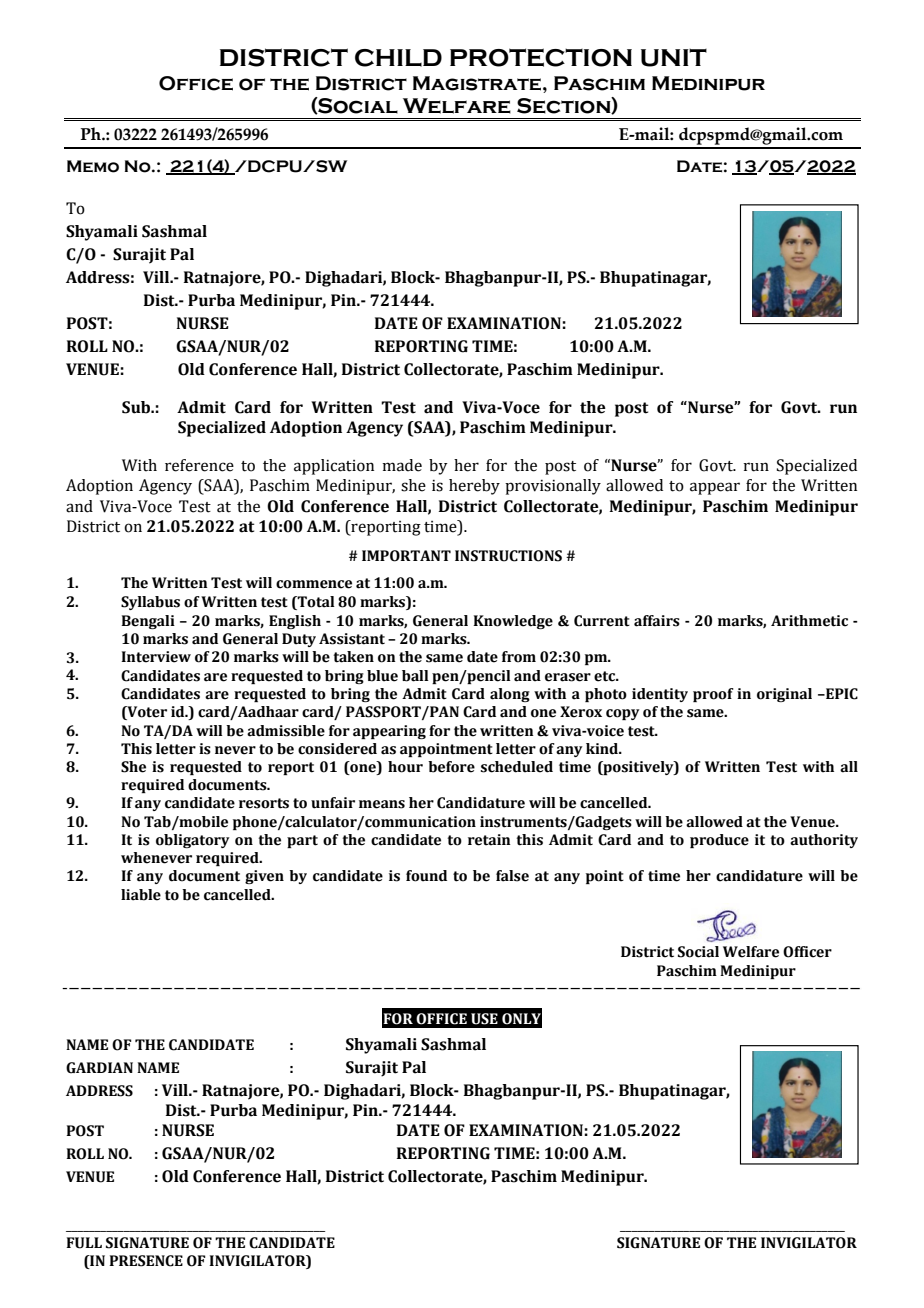  I want to click on authority, so click(824, 841).
